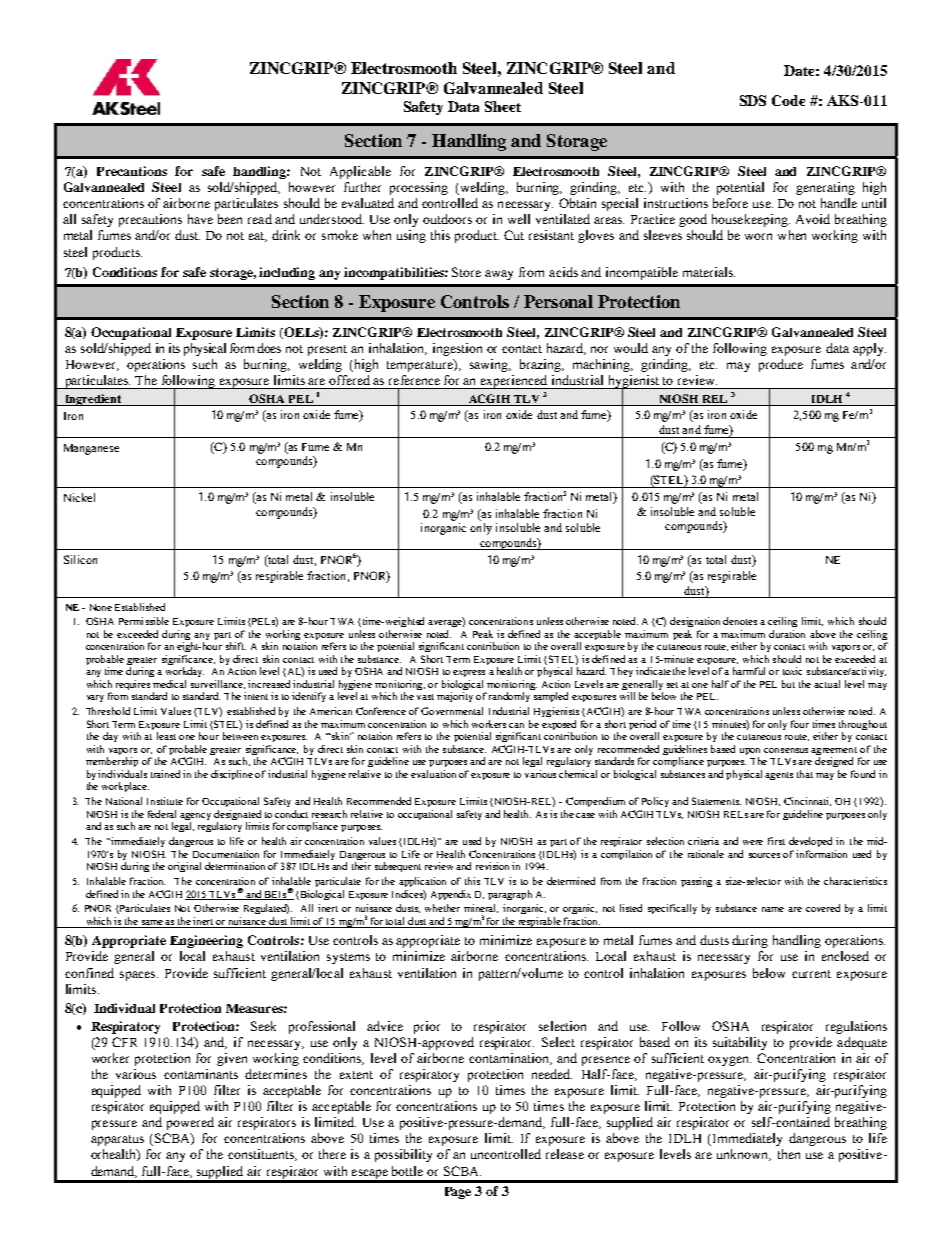  What do you see at coordinates (773, 909) in the screenshot?
I see `name` at bounding box center [773, 909].
